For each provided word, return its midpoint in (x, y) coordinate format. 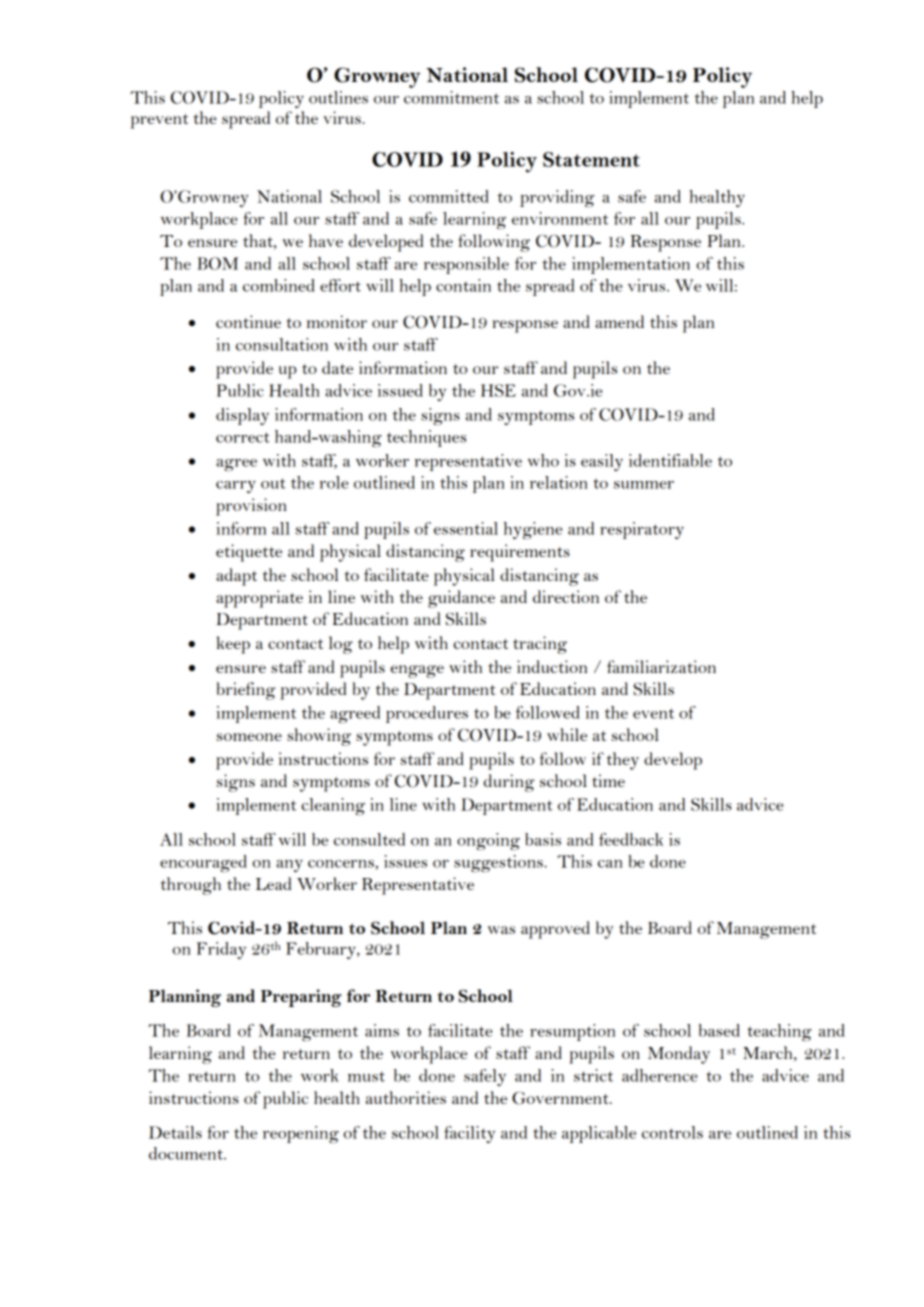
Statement (591, 159)
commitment (451, 97)
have (326, 240)
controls (672, 1132)
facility (469, 1134)
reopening (301, 1134)
